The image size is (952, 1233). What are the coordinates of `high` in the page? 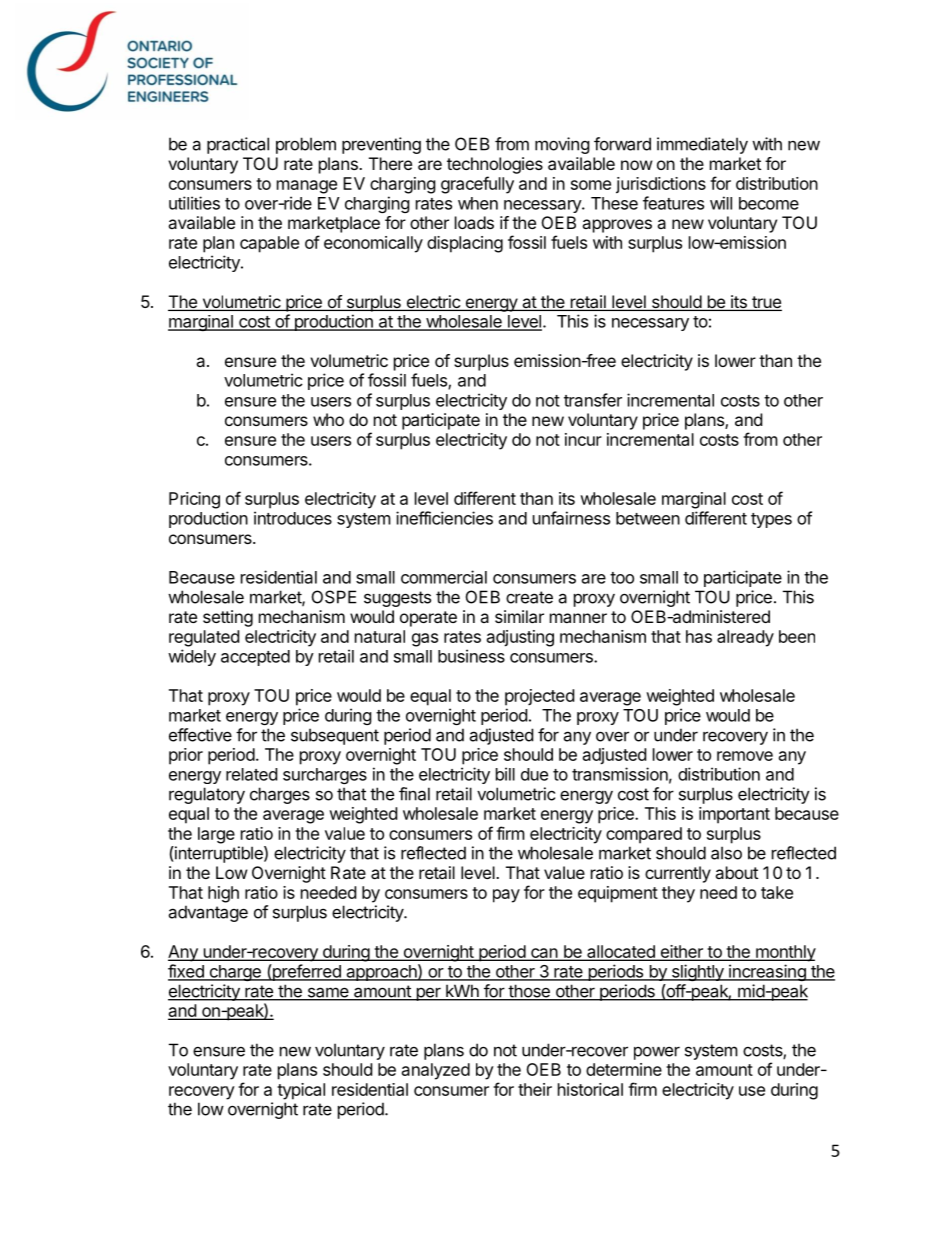 It's located at (223, 894).
